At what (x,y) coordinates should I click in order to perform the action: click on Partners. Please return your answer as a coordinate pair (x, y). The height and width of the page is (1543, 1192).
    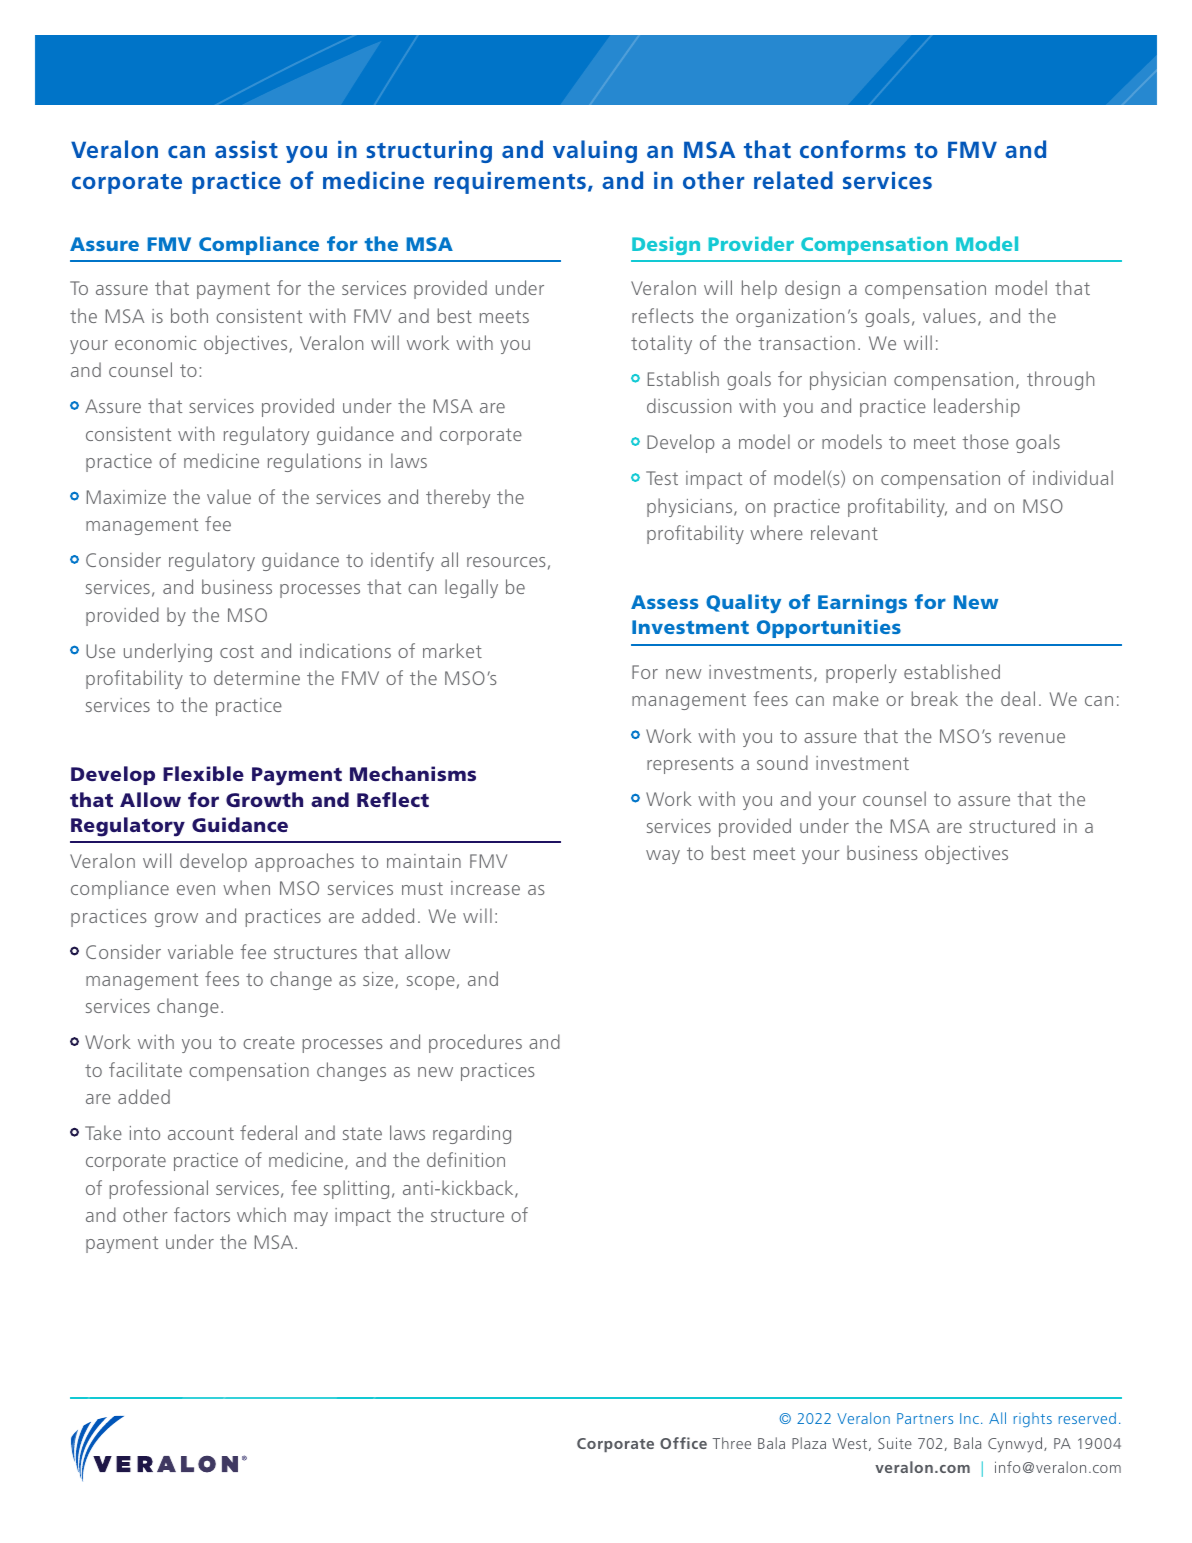
    Looking at the image, I should click on (925, 1418).
